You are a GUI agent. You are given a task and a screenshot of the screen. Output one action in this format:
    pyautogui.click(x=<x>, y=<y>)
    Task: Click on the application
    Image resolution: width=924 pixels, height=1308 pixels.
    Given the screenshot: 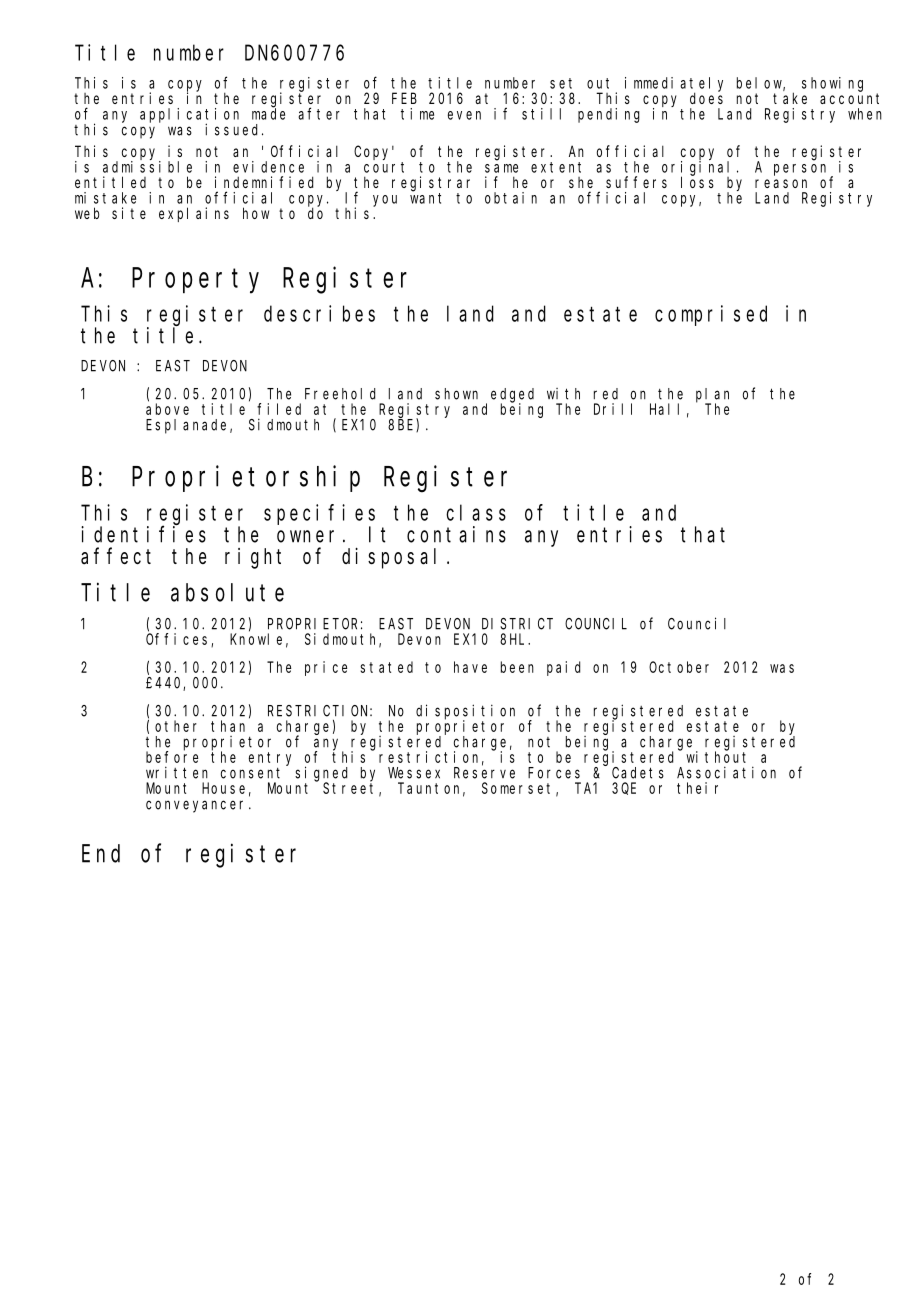 What is the action you would take?
    pyautogui.click(x=189, y=116)
